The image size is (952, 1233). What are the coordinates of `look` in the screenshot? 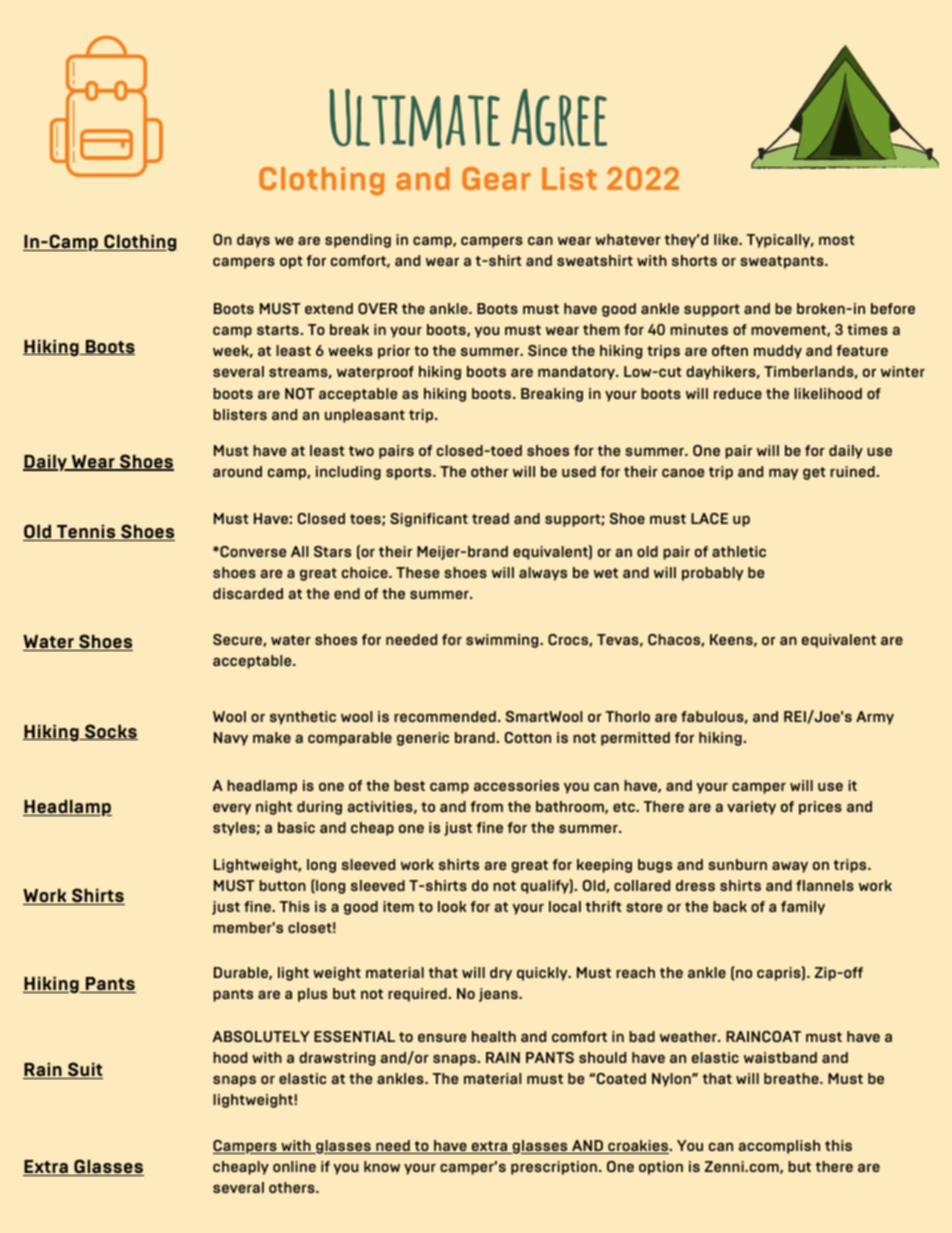 It's located at (452, 906).
